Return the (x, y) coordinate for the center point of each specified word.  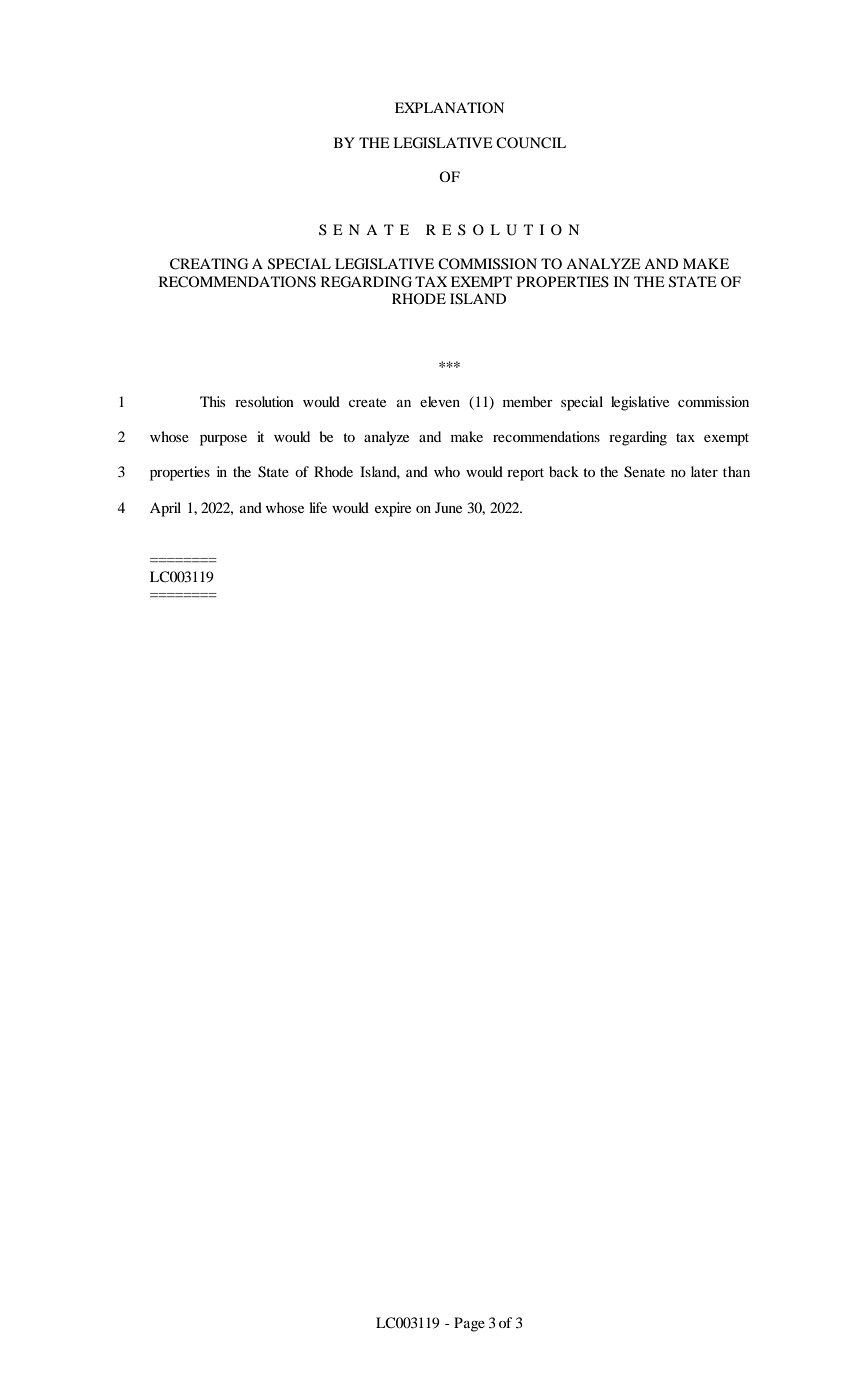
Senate (644, 472)
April (165, 509)
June (448, 507)
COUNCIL (531, 143)
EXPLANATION (449, 107)
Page (469, 1324)
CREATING (209, 264)
